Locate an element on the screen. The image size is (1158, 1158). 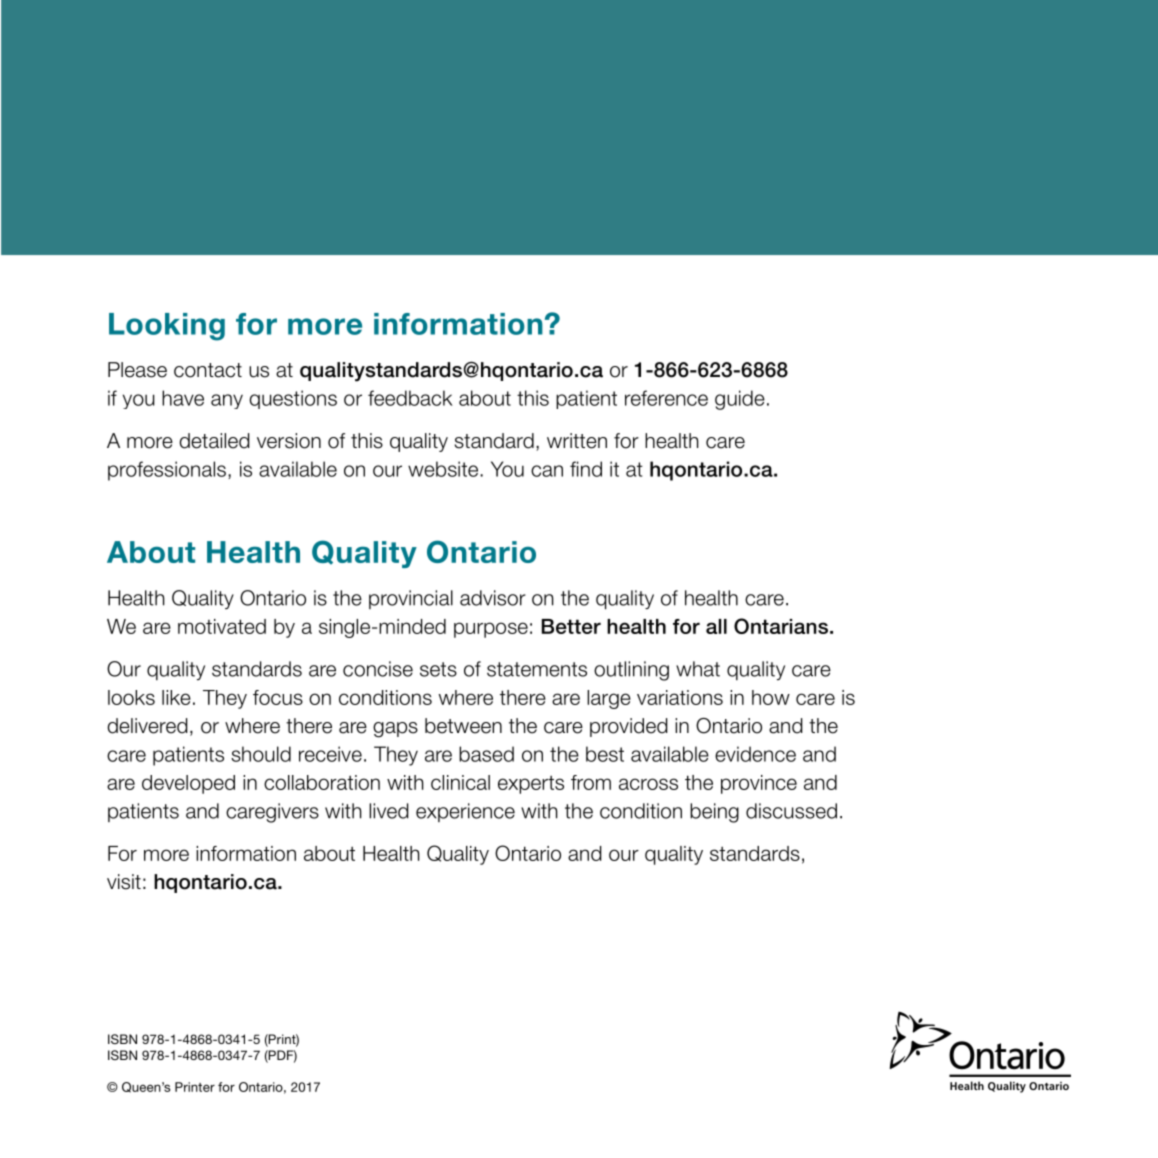
Looking is located at coordinates (167, 327).
